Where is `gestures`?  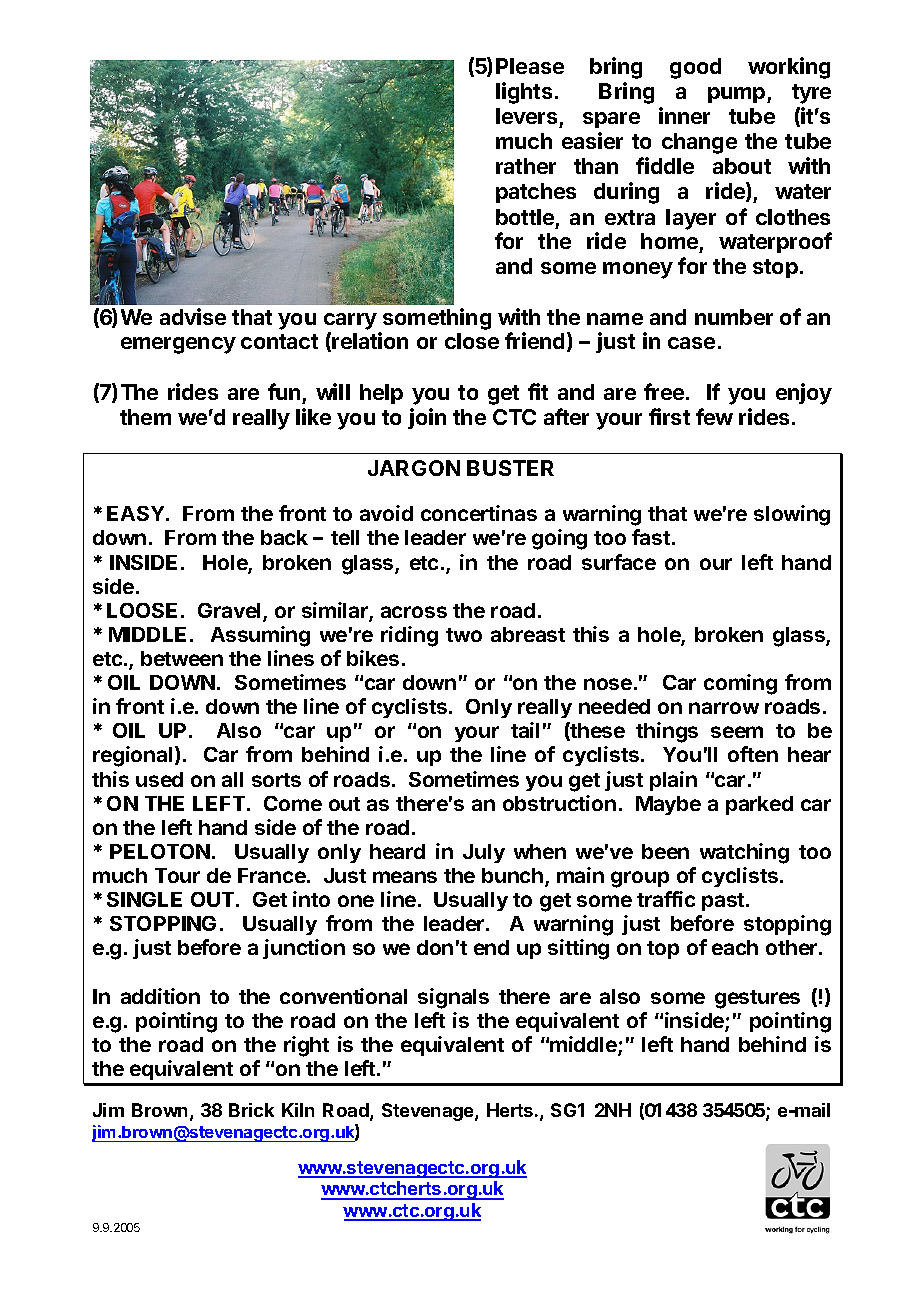 gestures is located at coordinates (757, 999).
